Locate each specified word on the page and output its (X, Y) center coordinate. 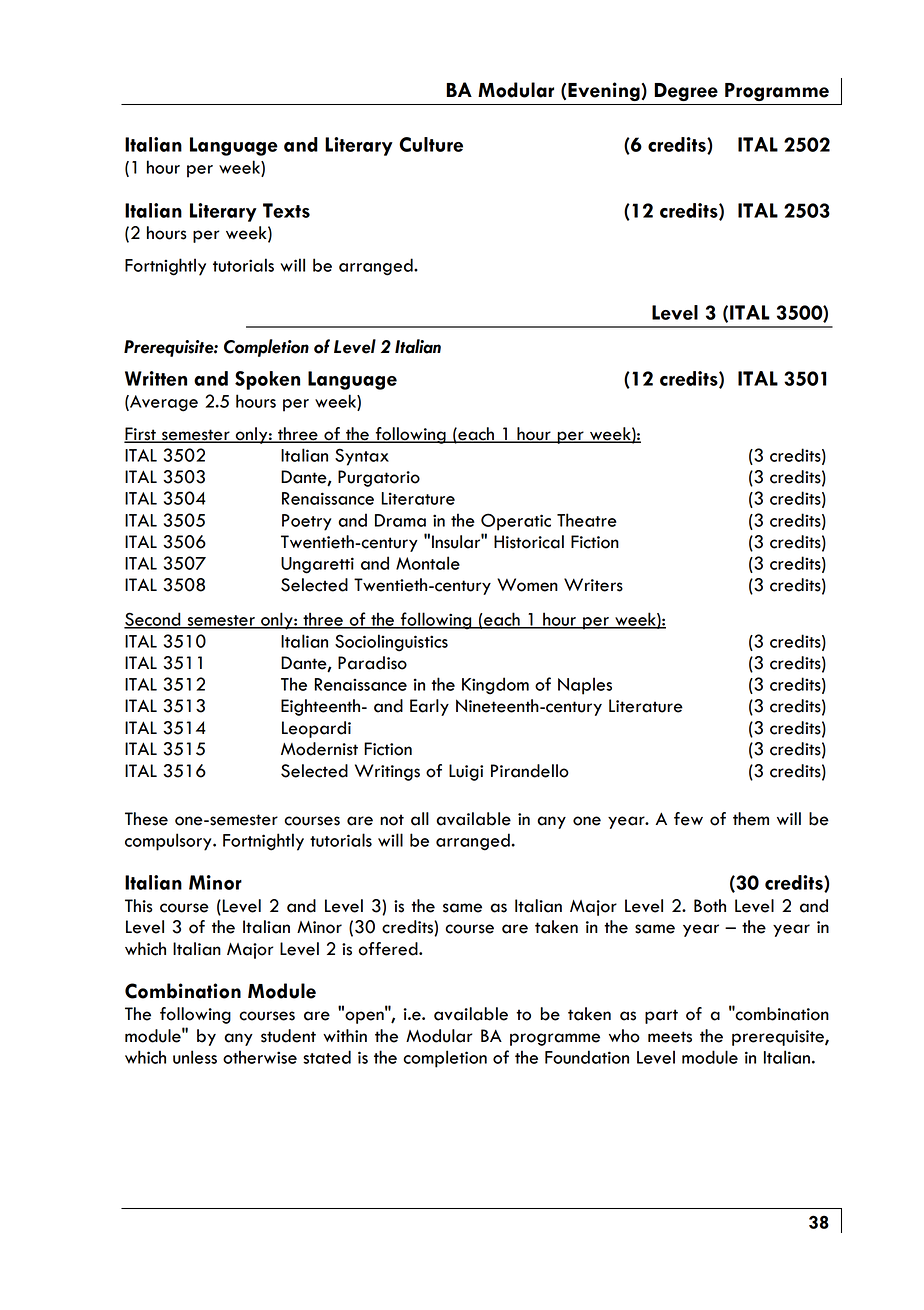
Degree (686, 92)
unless (195, 1057)
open (364, 1016)
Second (153, 620)
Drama (400, 520)
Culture (431, 144)
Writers (593, 585)
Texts (286, 210)
